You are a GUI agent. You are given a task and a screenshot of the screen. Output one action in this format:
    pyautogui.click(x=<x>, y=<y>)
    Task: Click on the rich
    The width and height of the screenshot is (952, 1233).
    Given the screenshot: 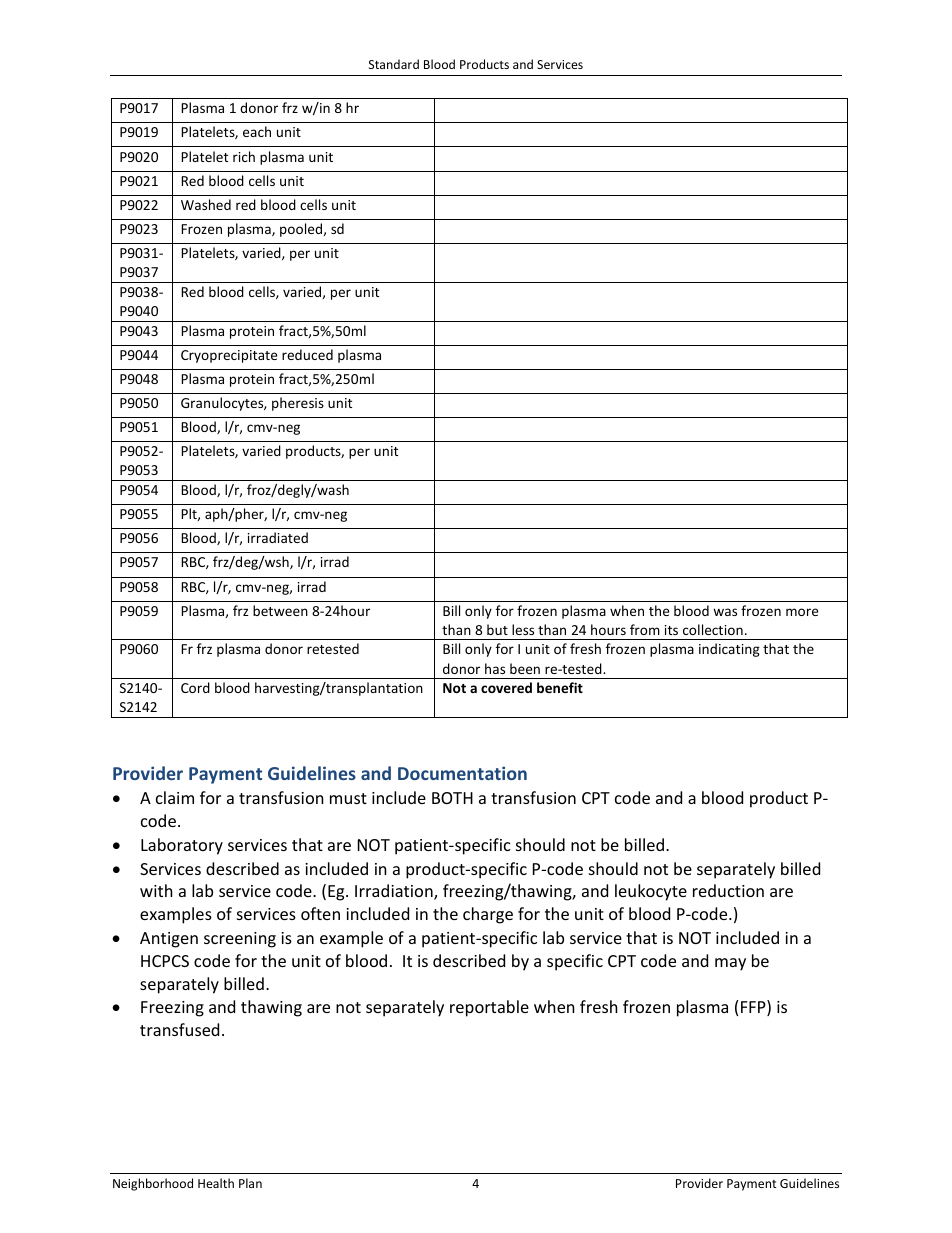 What is the action you would take?
    pyautogui.click(x=244, y=156)
